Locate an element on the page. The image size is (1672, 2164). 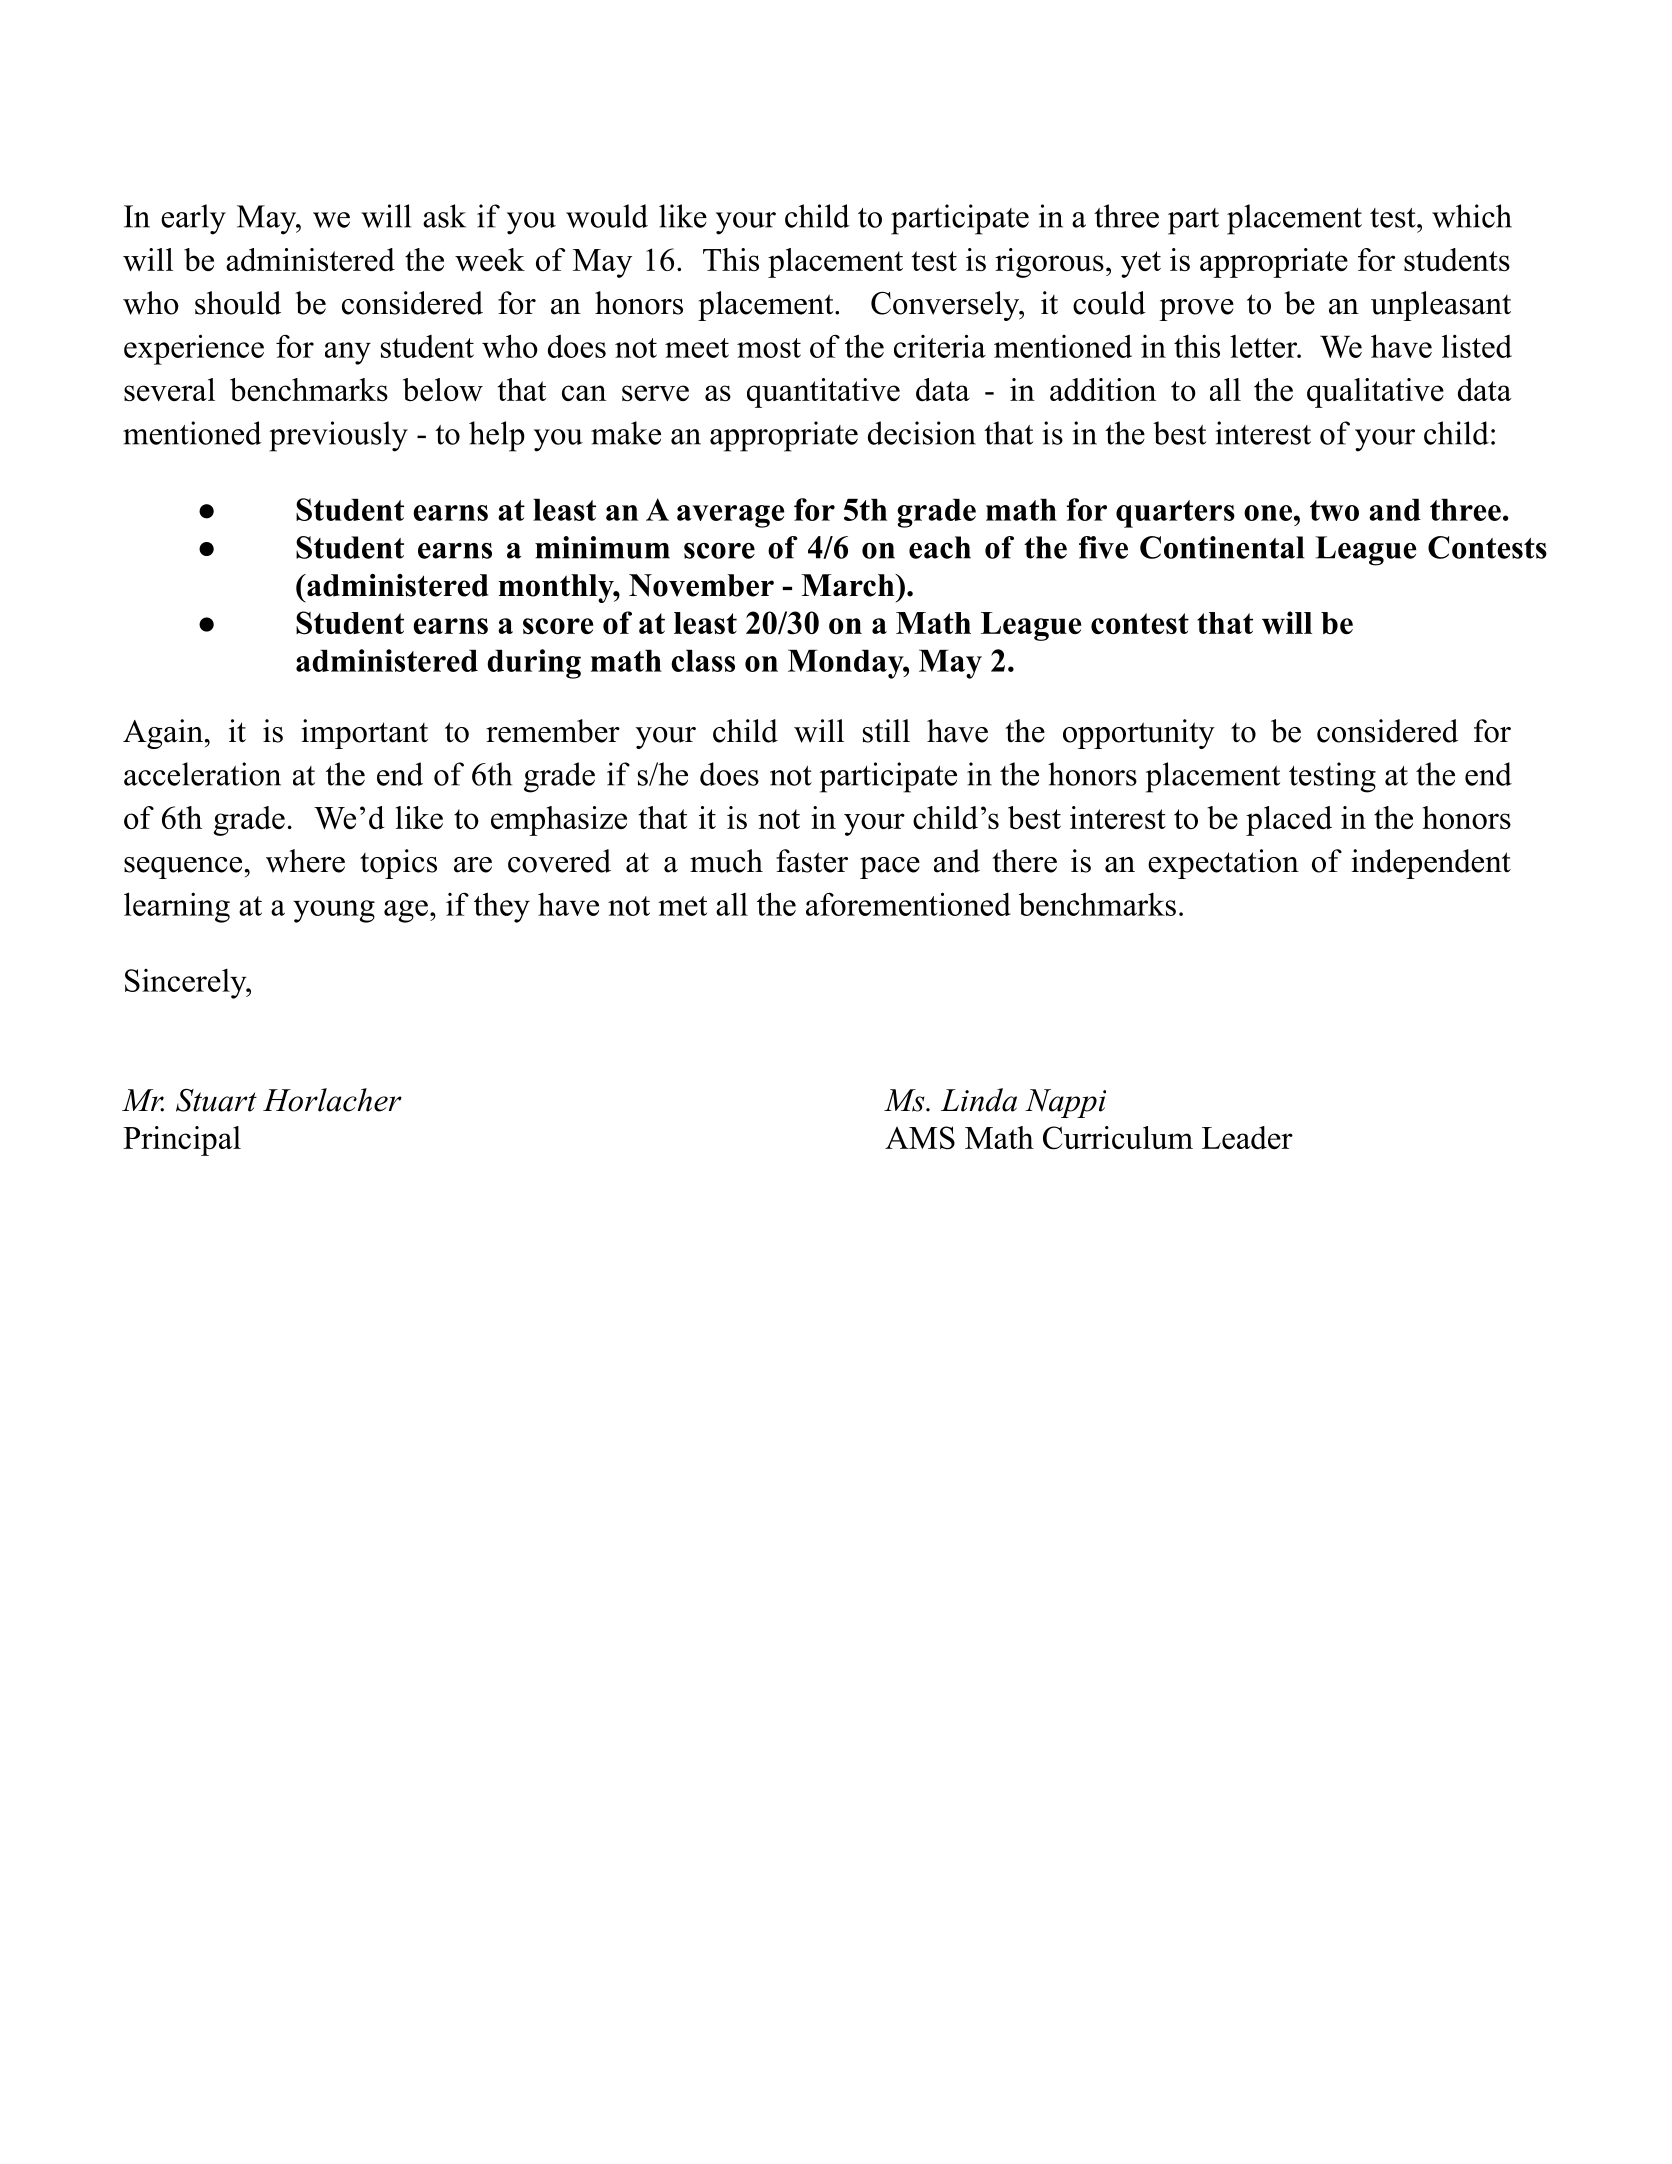
opportunity is located at coordinates (1139, 734).
